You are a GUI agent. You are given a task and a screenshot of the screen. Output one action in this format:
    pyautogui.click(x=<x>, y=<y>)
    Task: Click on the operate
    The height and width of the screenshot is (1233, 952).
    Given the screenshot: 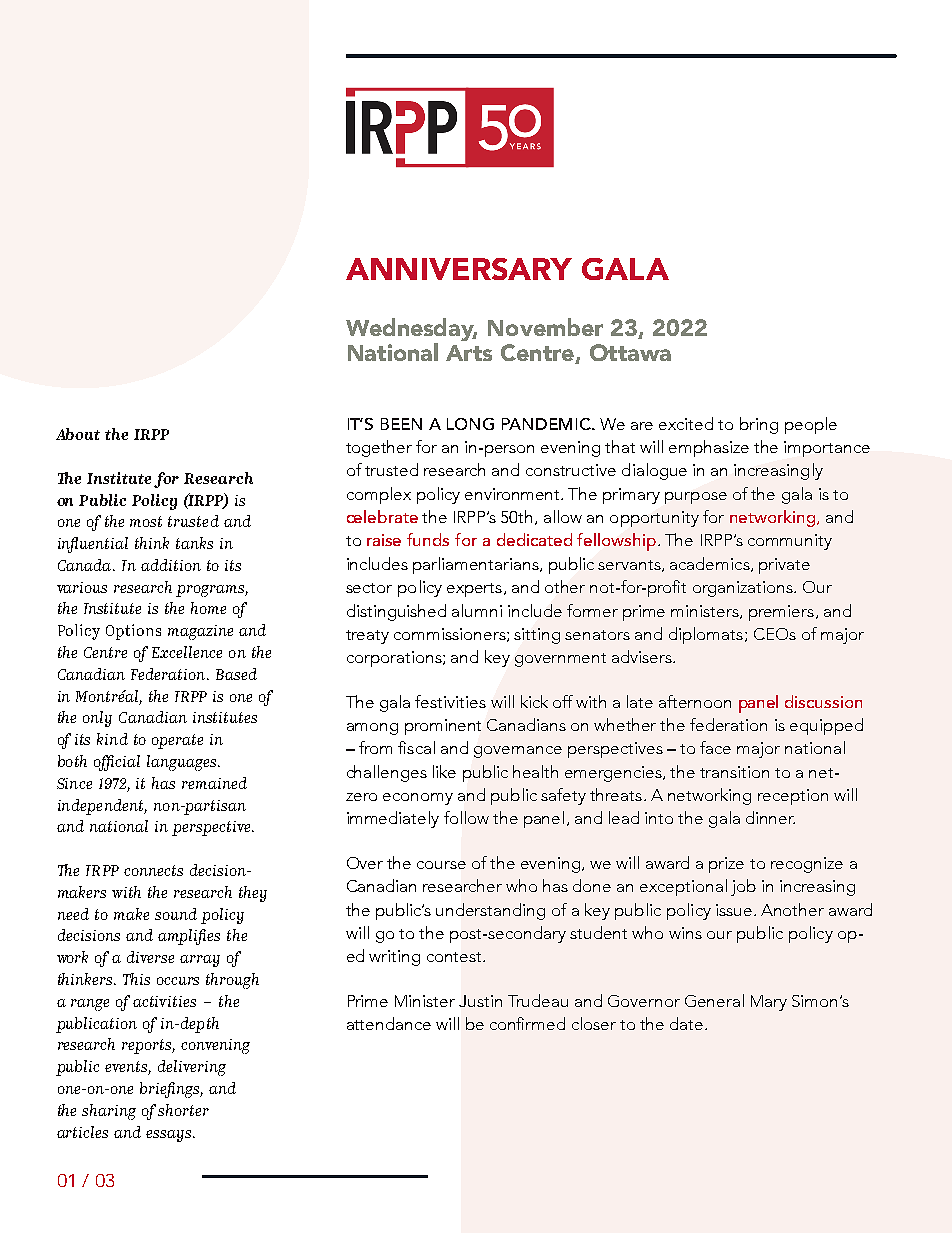 What is the action you would take?
    pyautogui.click(x=177, y=741)
